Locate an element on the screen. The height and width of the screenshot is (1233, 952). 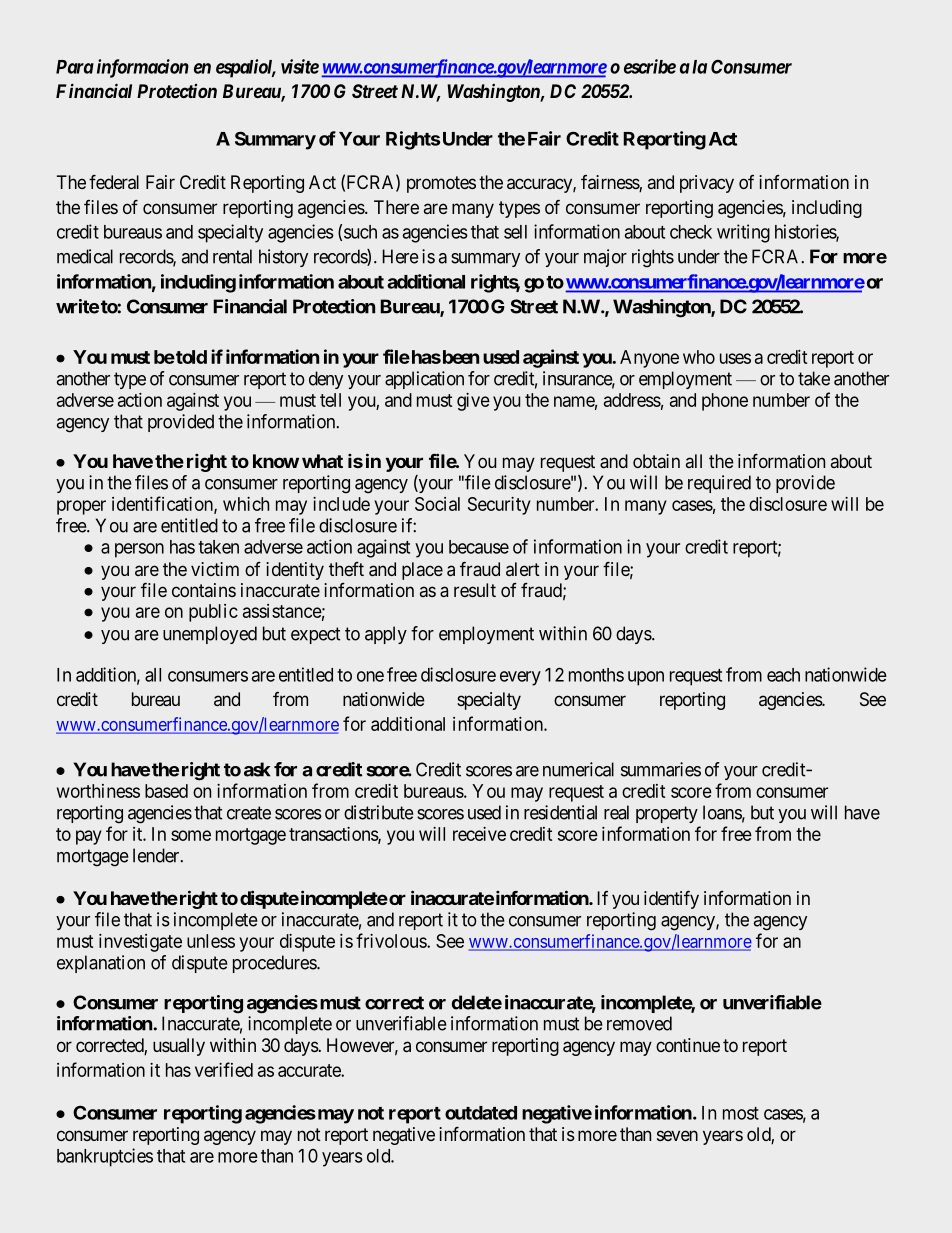
privacy is located at coordinates (707, 184).
